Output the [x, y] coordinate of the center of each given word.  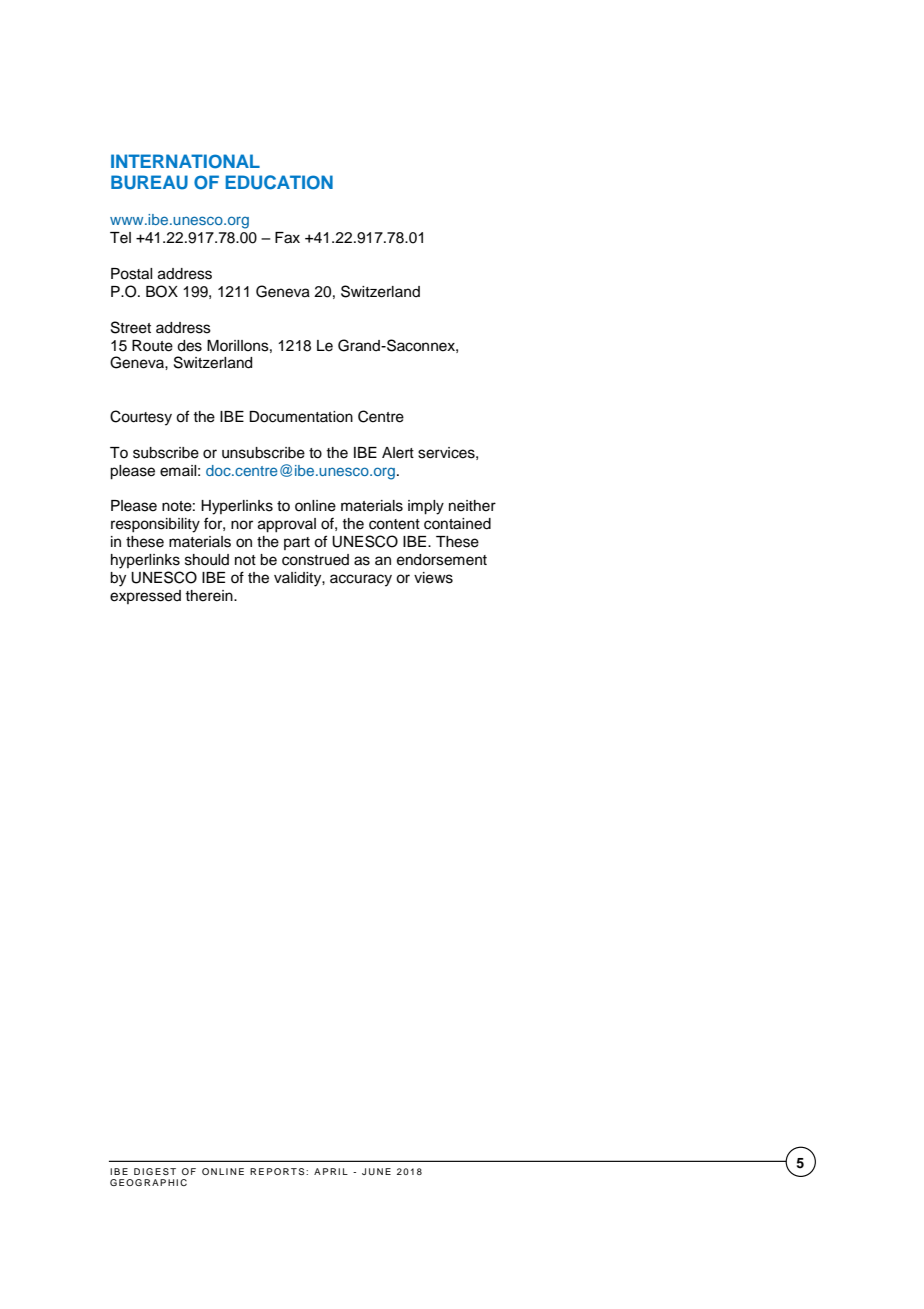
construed [315, 560]
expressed [145, 597]
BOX [162, 291]
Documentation [301, 417]
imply [426, 507]
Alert [398, 453]
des [189, 346]
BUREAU [149, 182]
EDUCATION [279, 182]
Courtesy [141, 418]
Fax [287, 238]
